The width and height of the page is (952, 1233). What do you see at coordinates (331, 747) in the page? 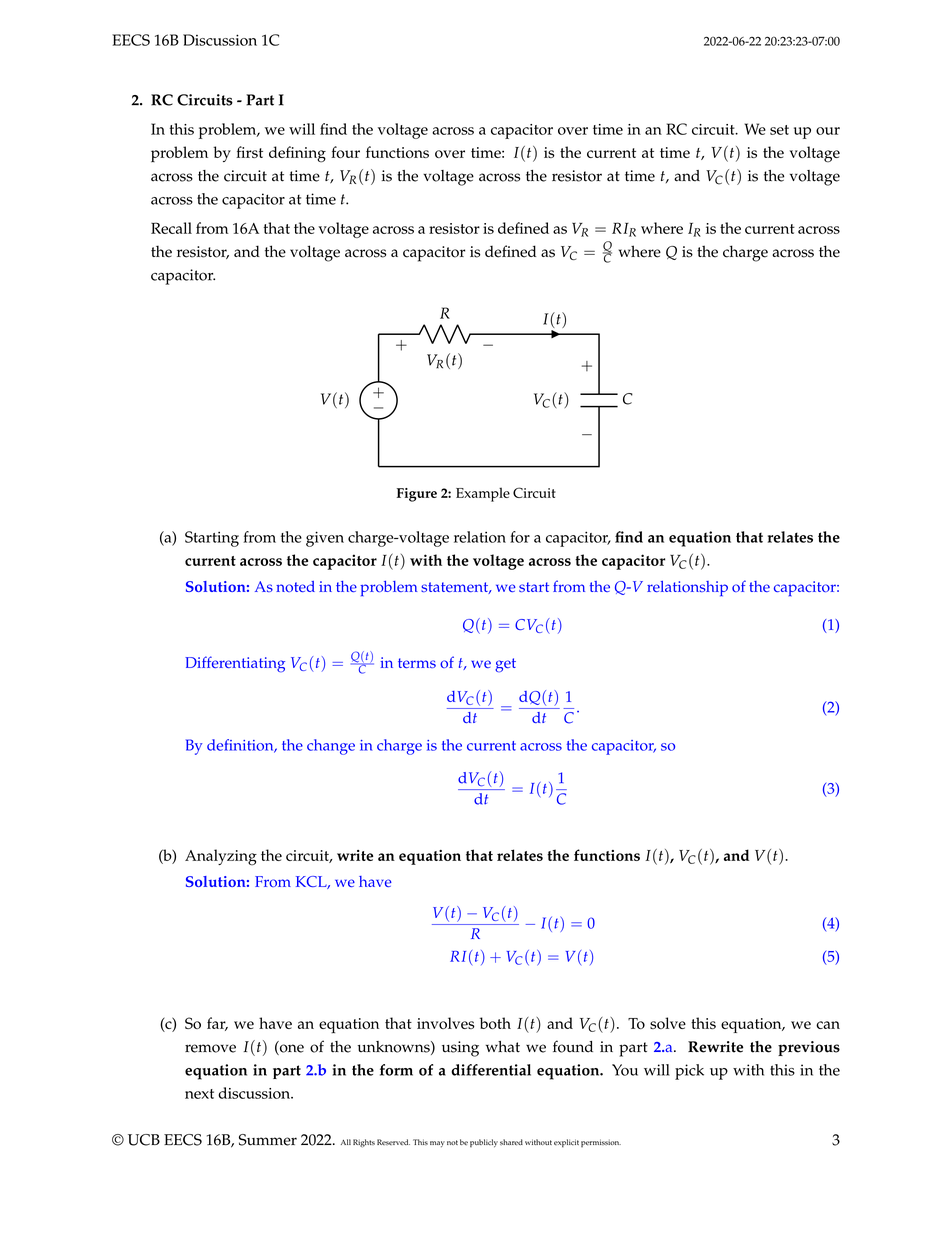
I see `change` at bounding box center [331, 747].
